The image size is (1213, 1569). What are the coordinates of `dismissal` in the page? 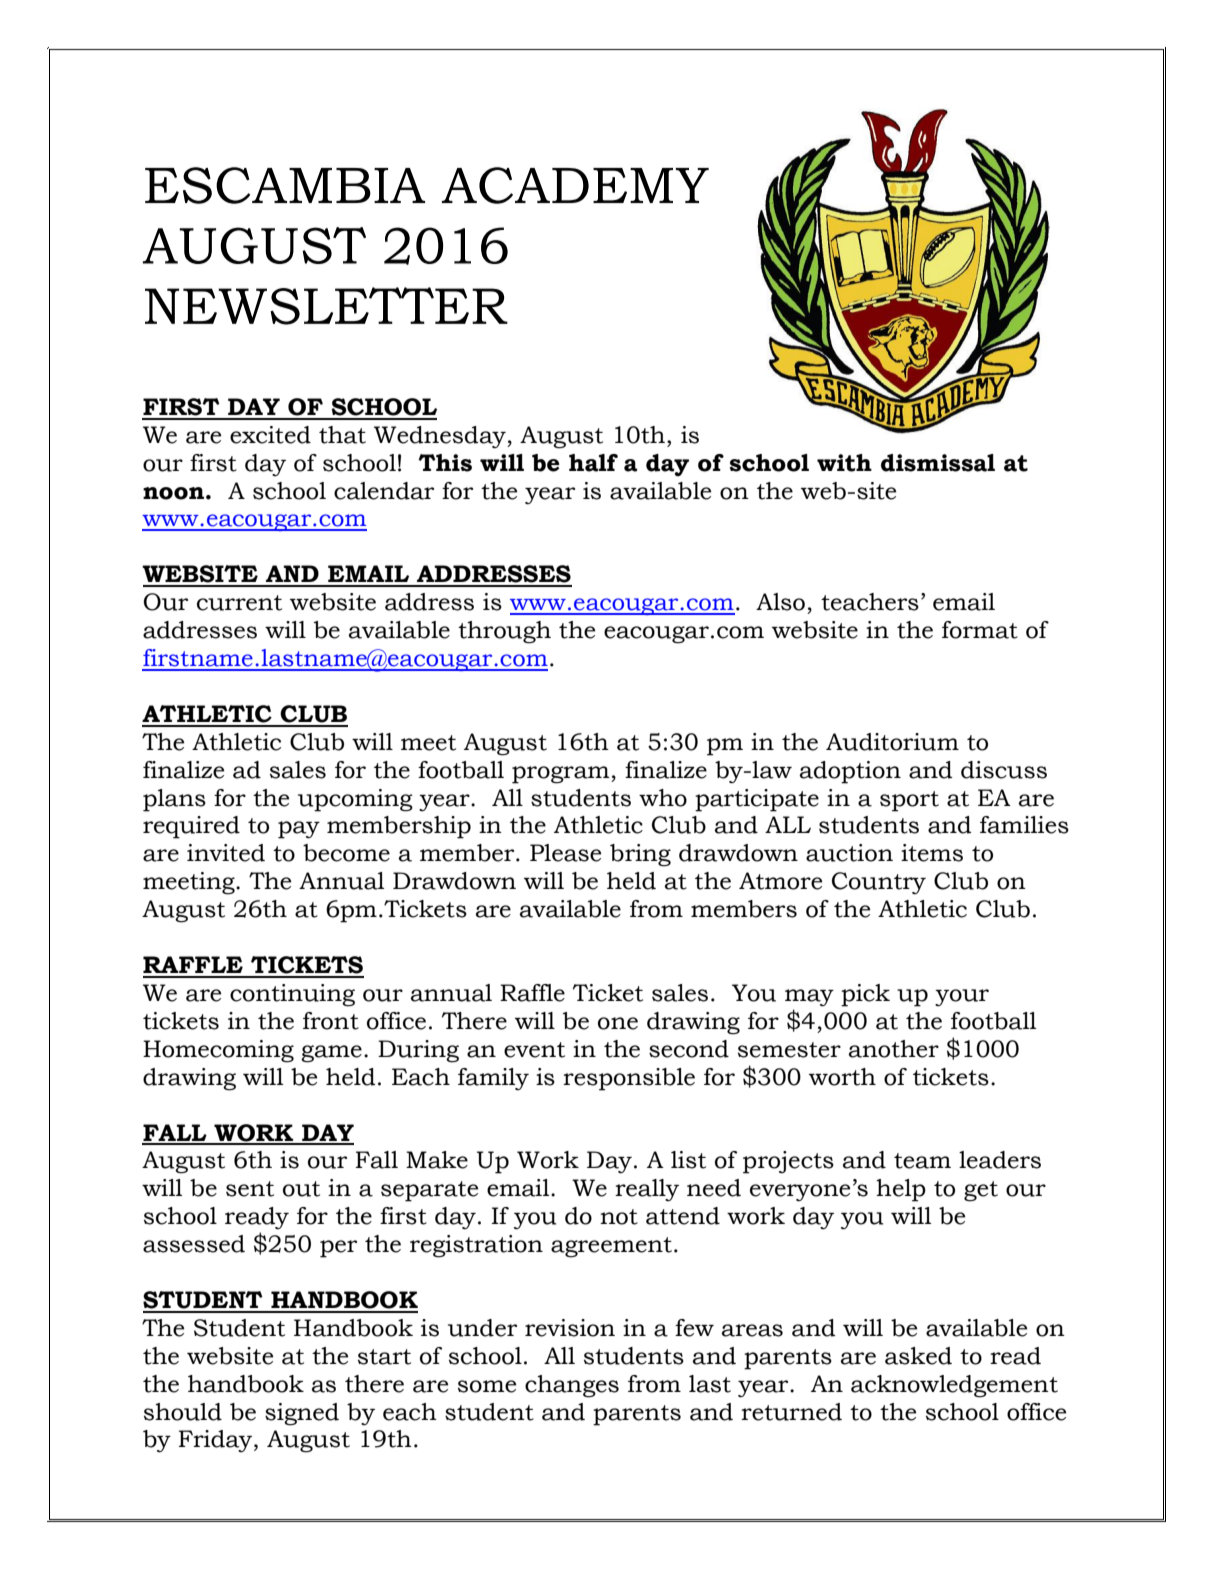 It's located at (938, 463).
